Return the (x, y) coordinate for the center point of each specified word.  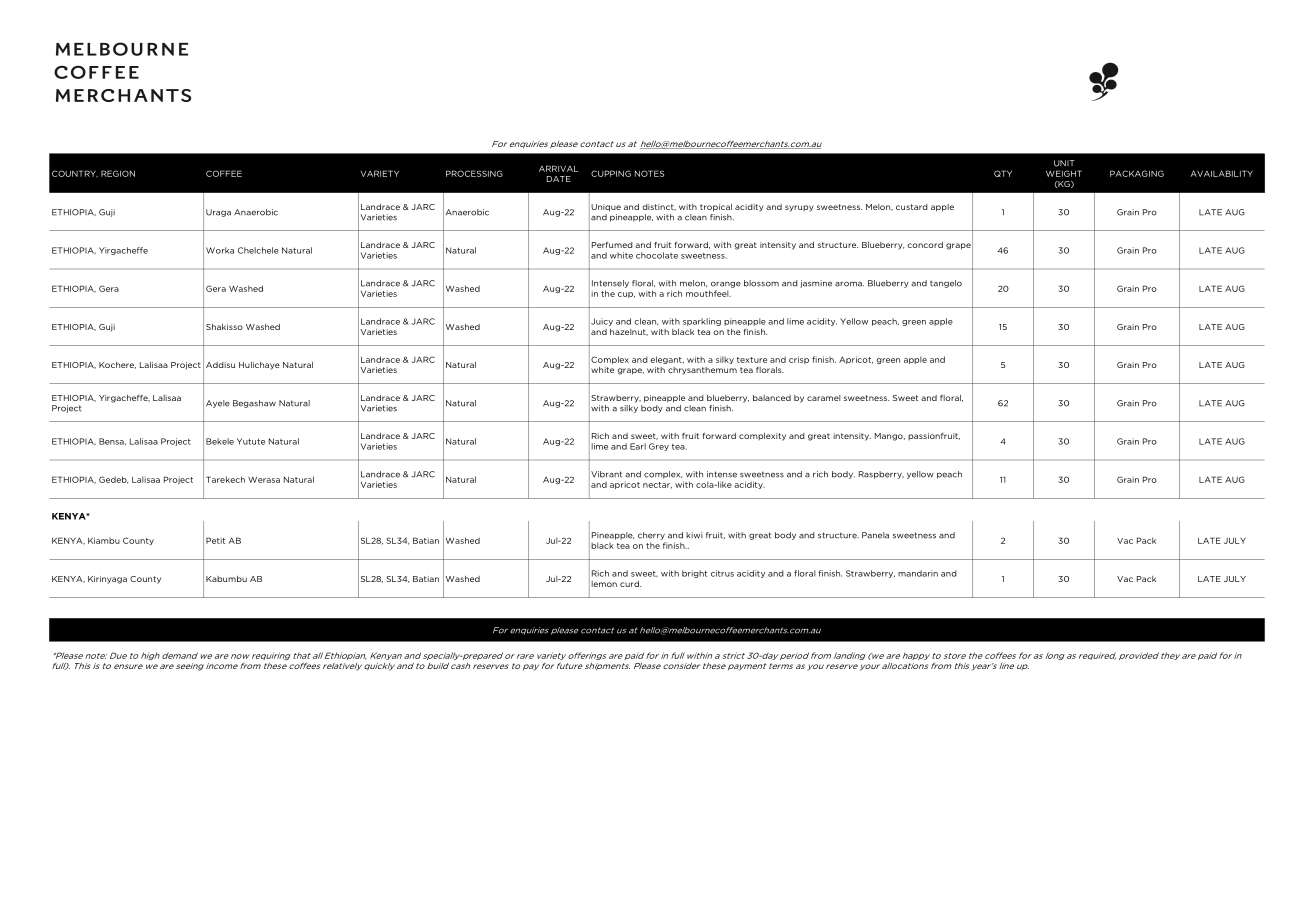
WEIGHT (1064, 173)
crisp (799, 360)
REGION (118, 173)
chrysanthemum (702, 371)
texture (752, 360)
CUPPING (611, 173)
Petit (215, 540)
